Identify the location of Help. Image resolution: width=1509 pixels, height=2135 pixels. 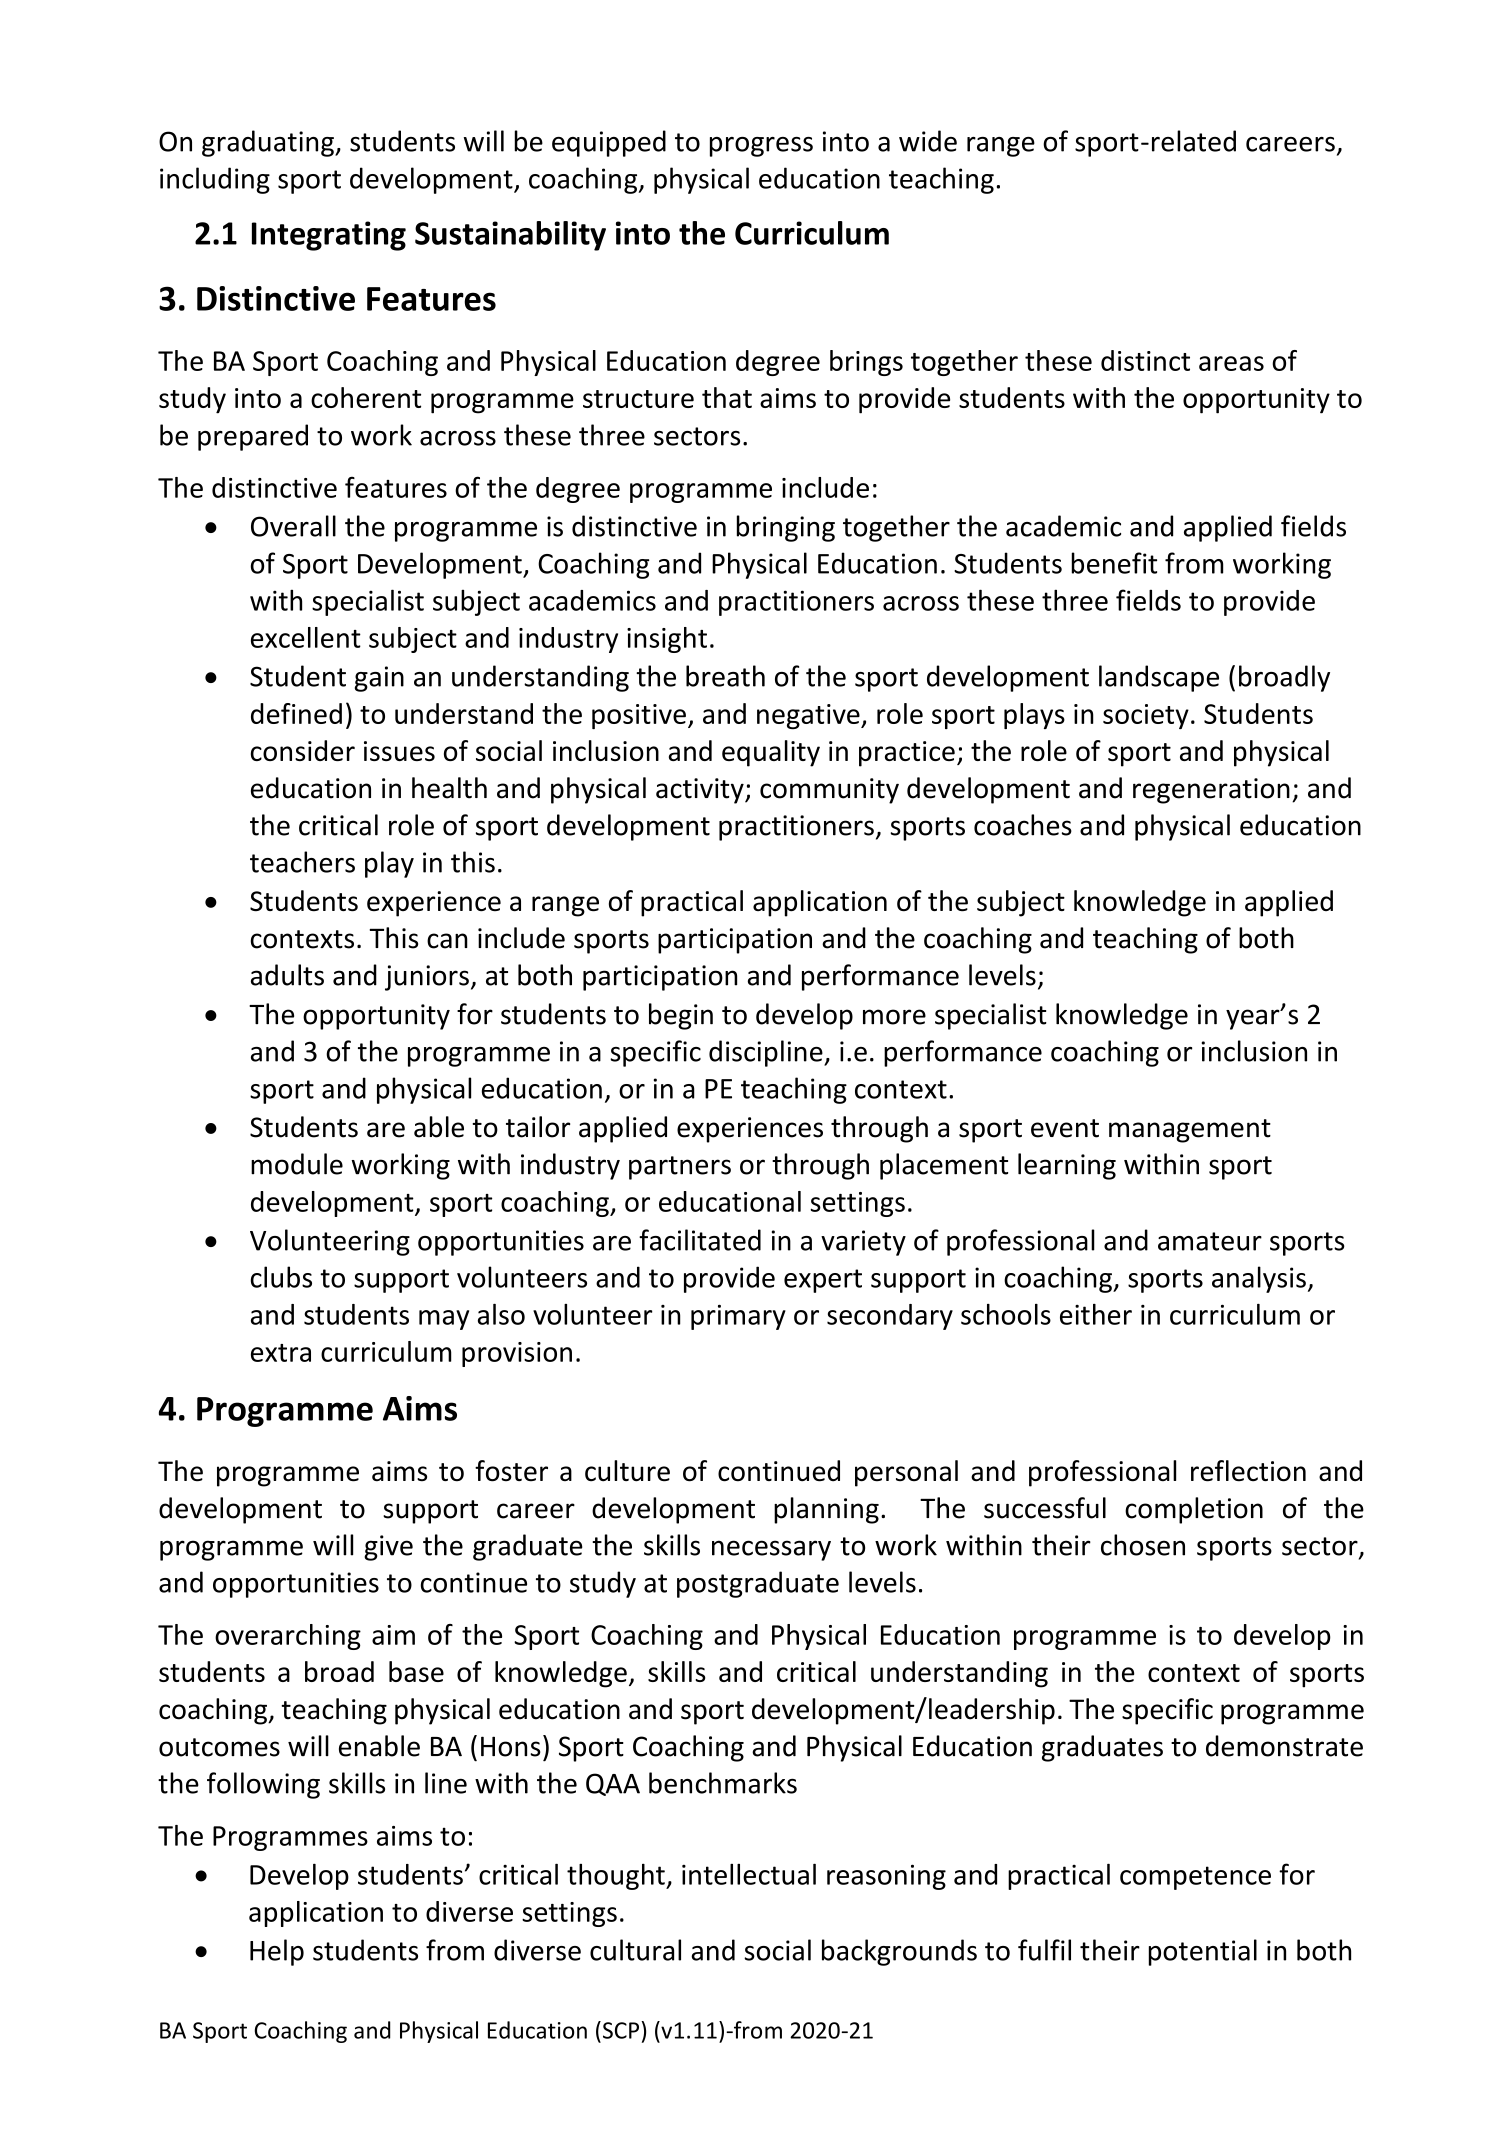
(277, 1952).
